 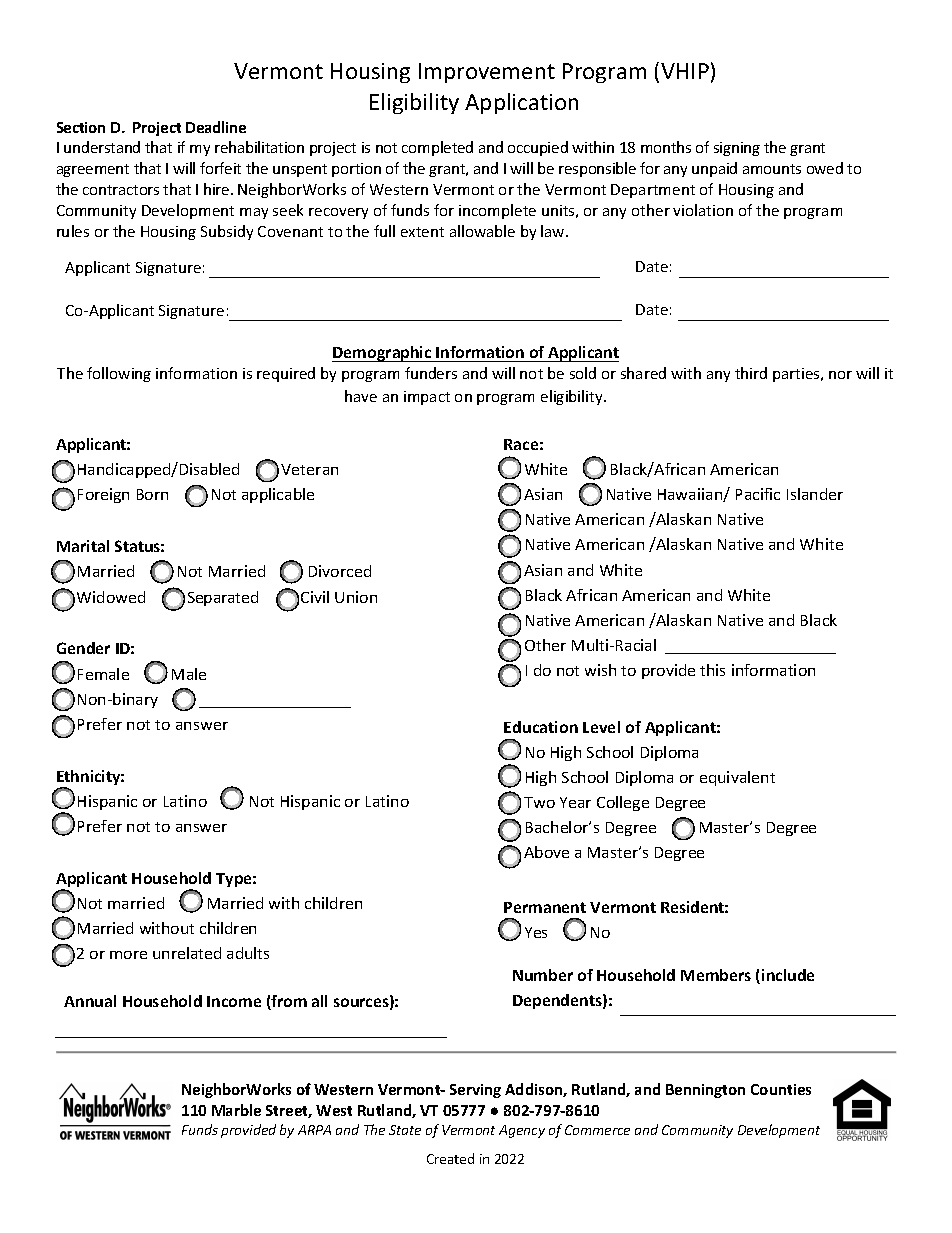 I want to click on Gender, so click(x=83, y=648).
